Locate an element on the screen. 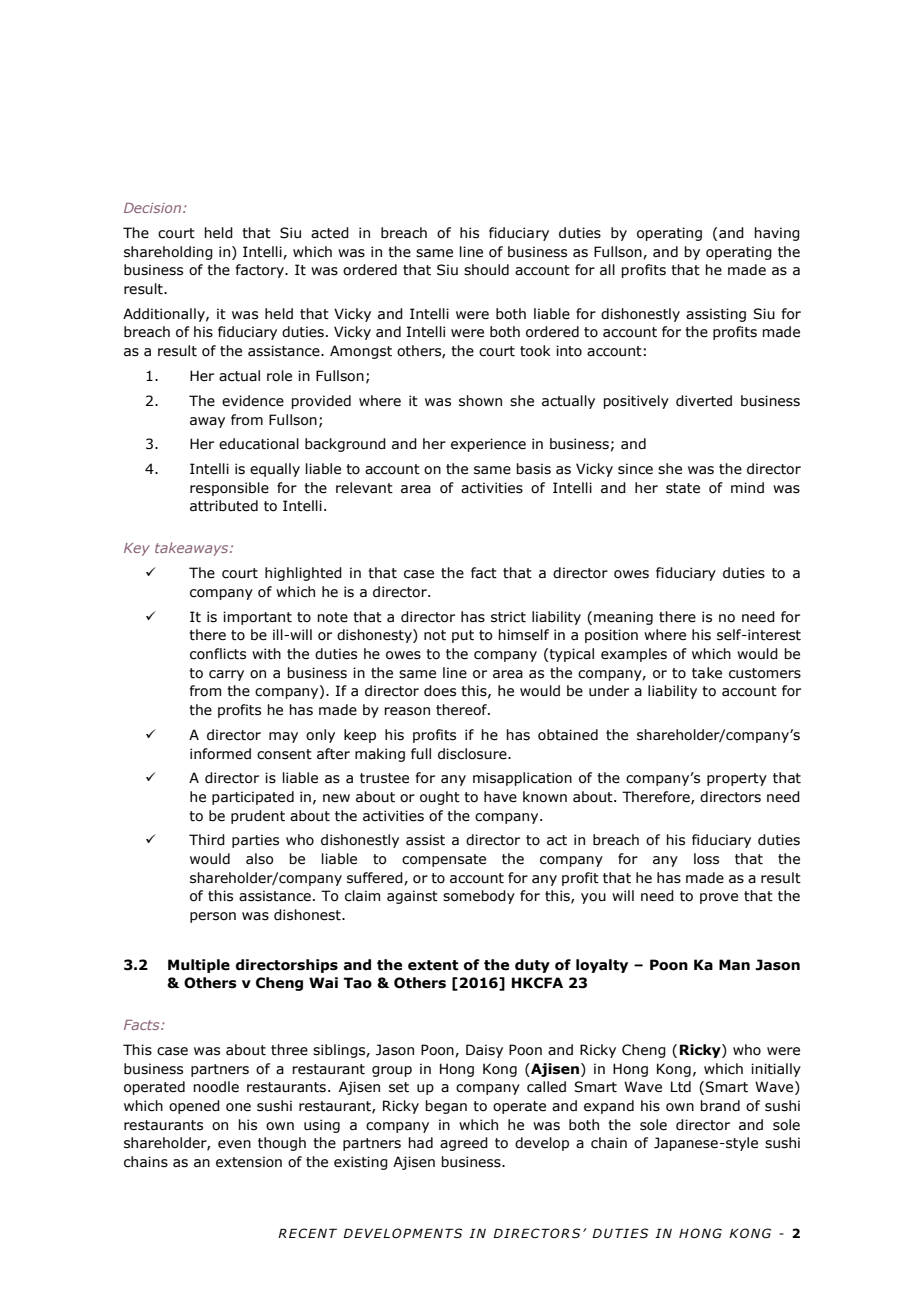 The height and width of the screenshot is (1308, 924). Decision is located at coordinates (154, 208).
